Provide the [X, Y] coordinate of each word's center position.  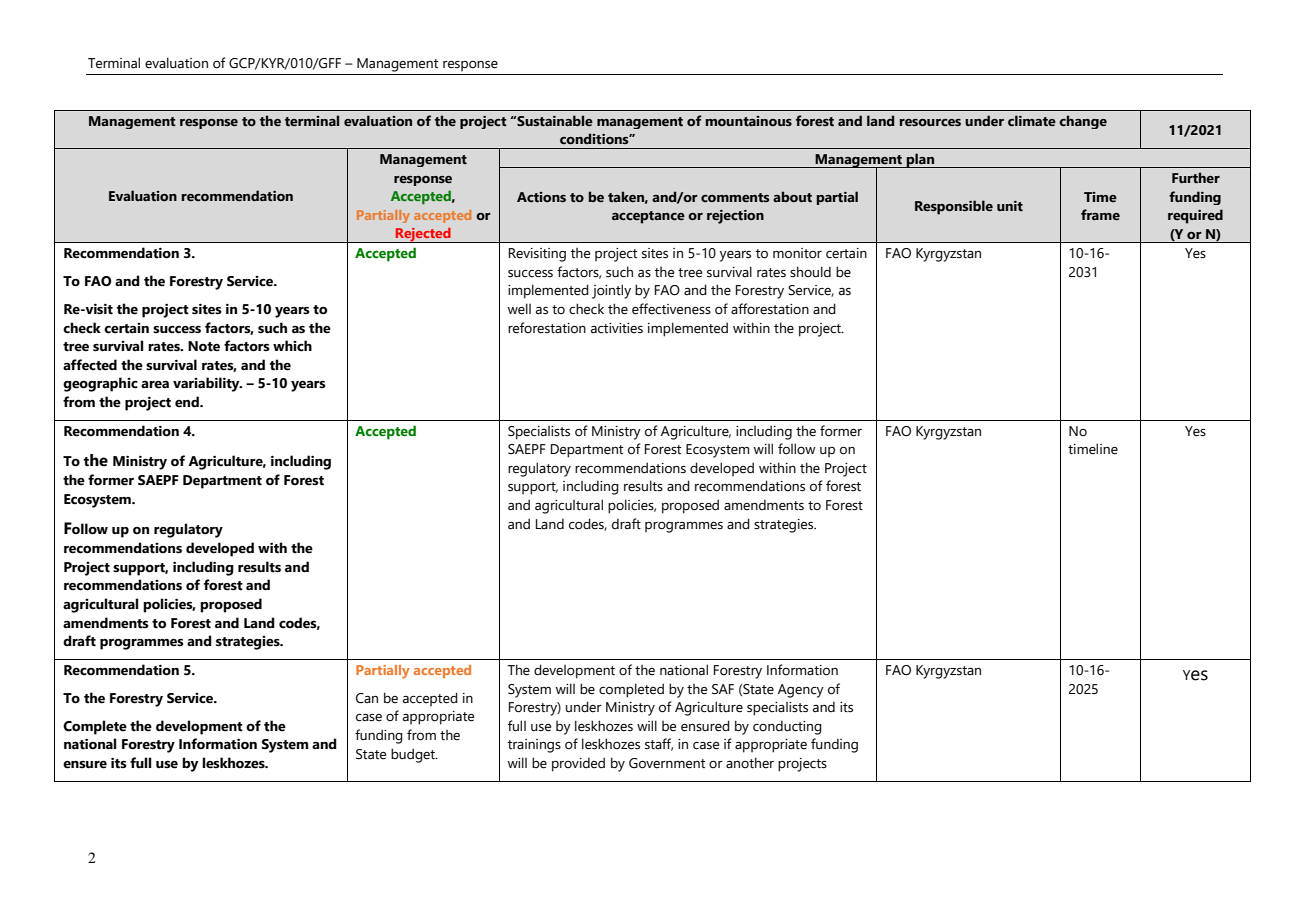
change [1083, 122]
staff [659, 744]
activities [617, 328]
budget [414, 755]
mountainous [749, 121]
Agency [801, 691]
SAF [723, 689]
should [810, 272]
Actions [541, 197]
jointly [611, 291]
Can [367, 698]
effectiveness [671, 309]
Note [204, 346]
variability [207, 384]
